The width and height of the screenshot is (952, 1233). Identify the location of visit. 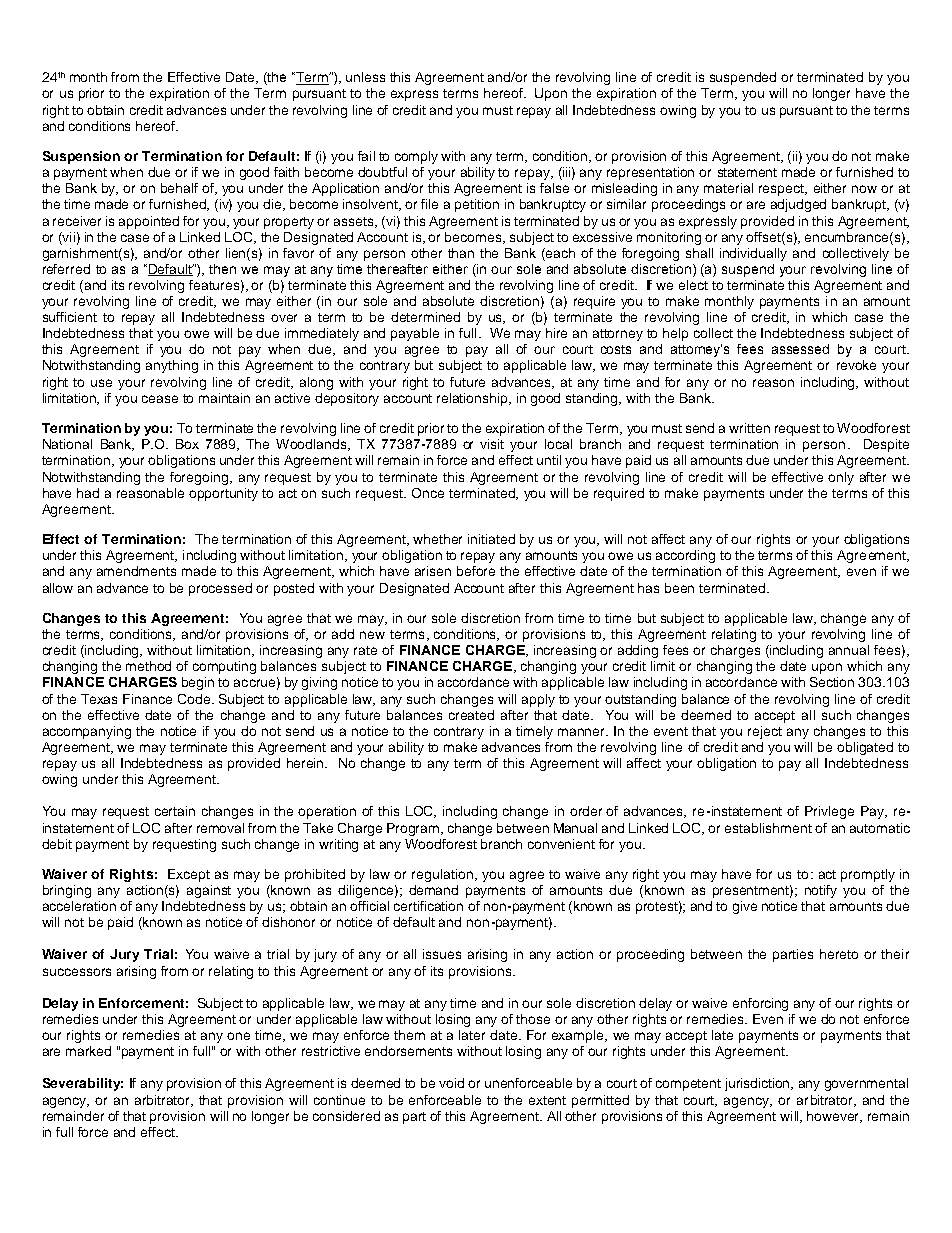
(492, 444).
